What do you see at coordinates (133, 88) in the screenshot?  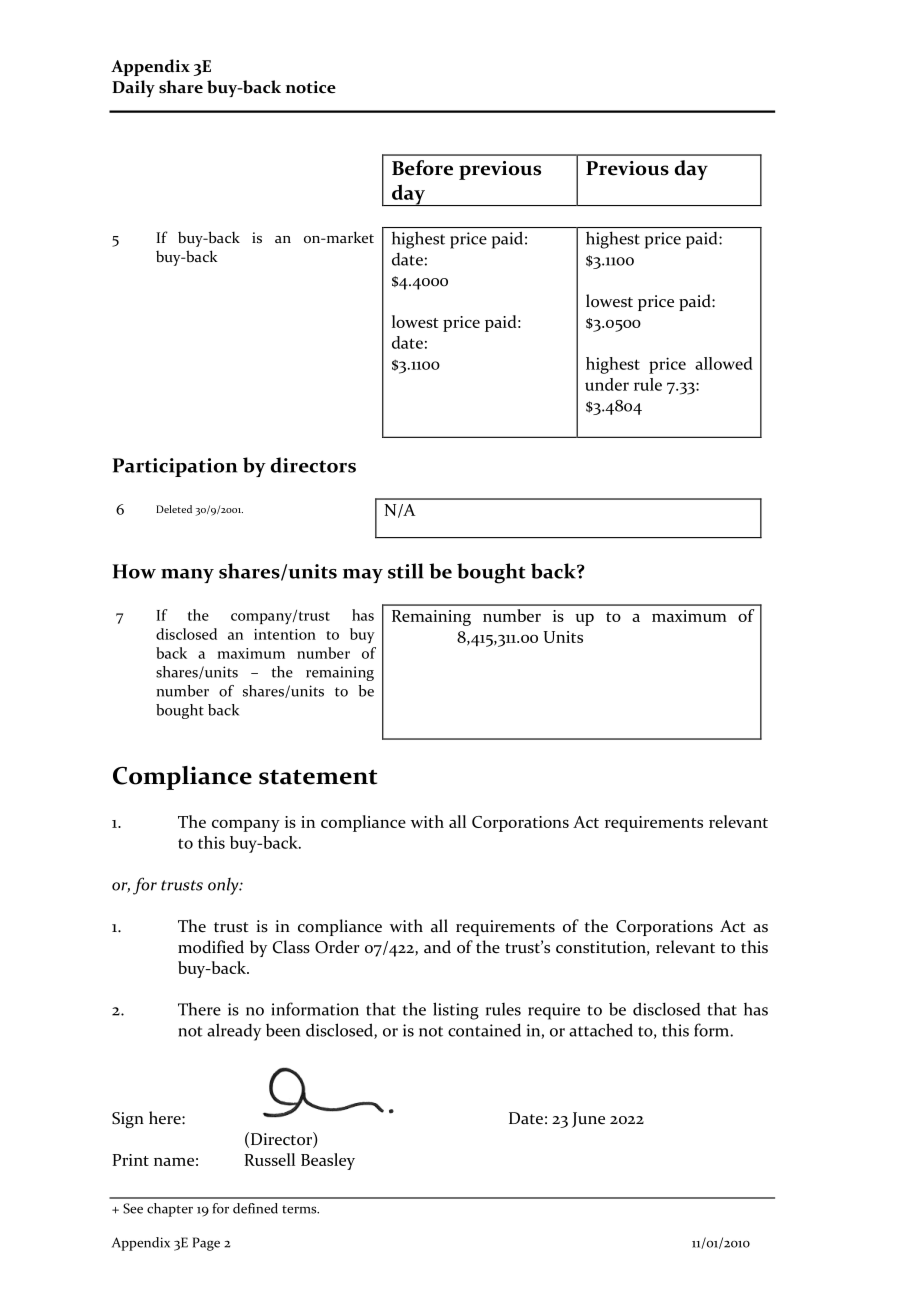 I see `Daily` at bounding box center [133, 88].
